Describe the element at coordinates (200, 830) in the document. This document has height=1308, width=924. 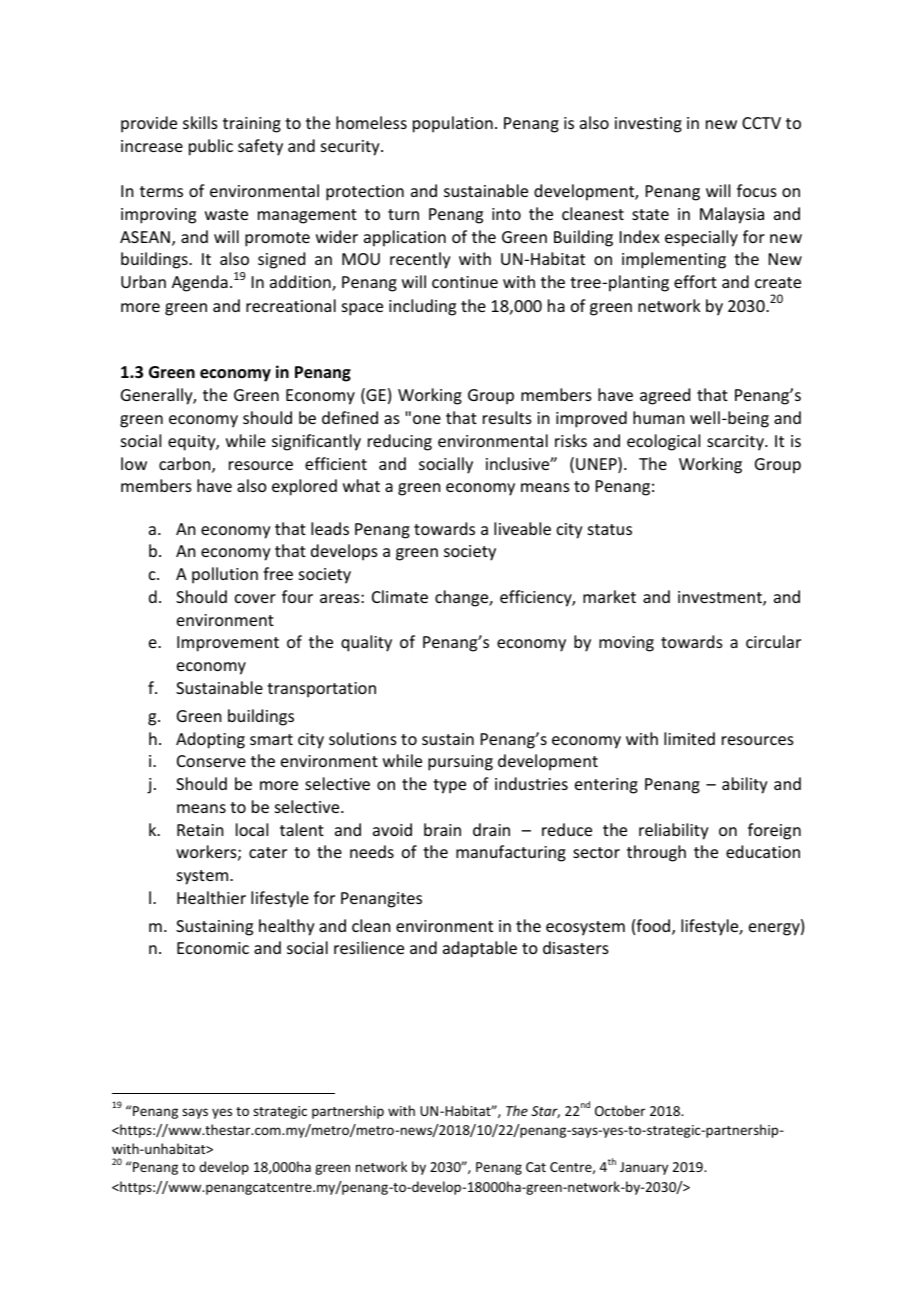
I see `Retain` at that location.
